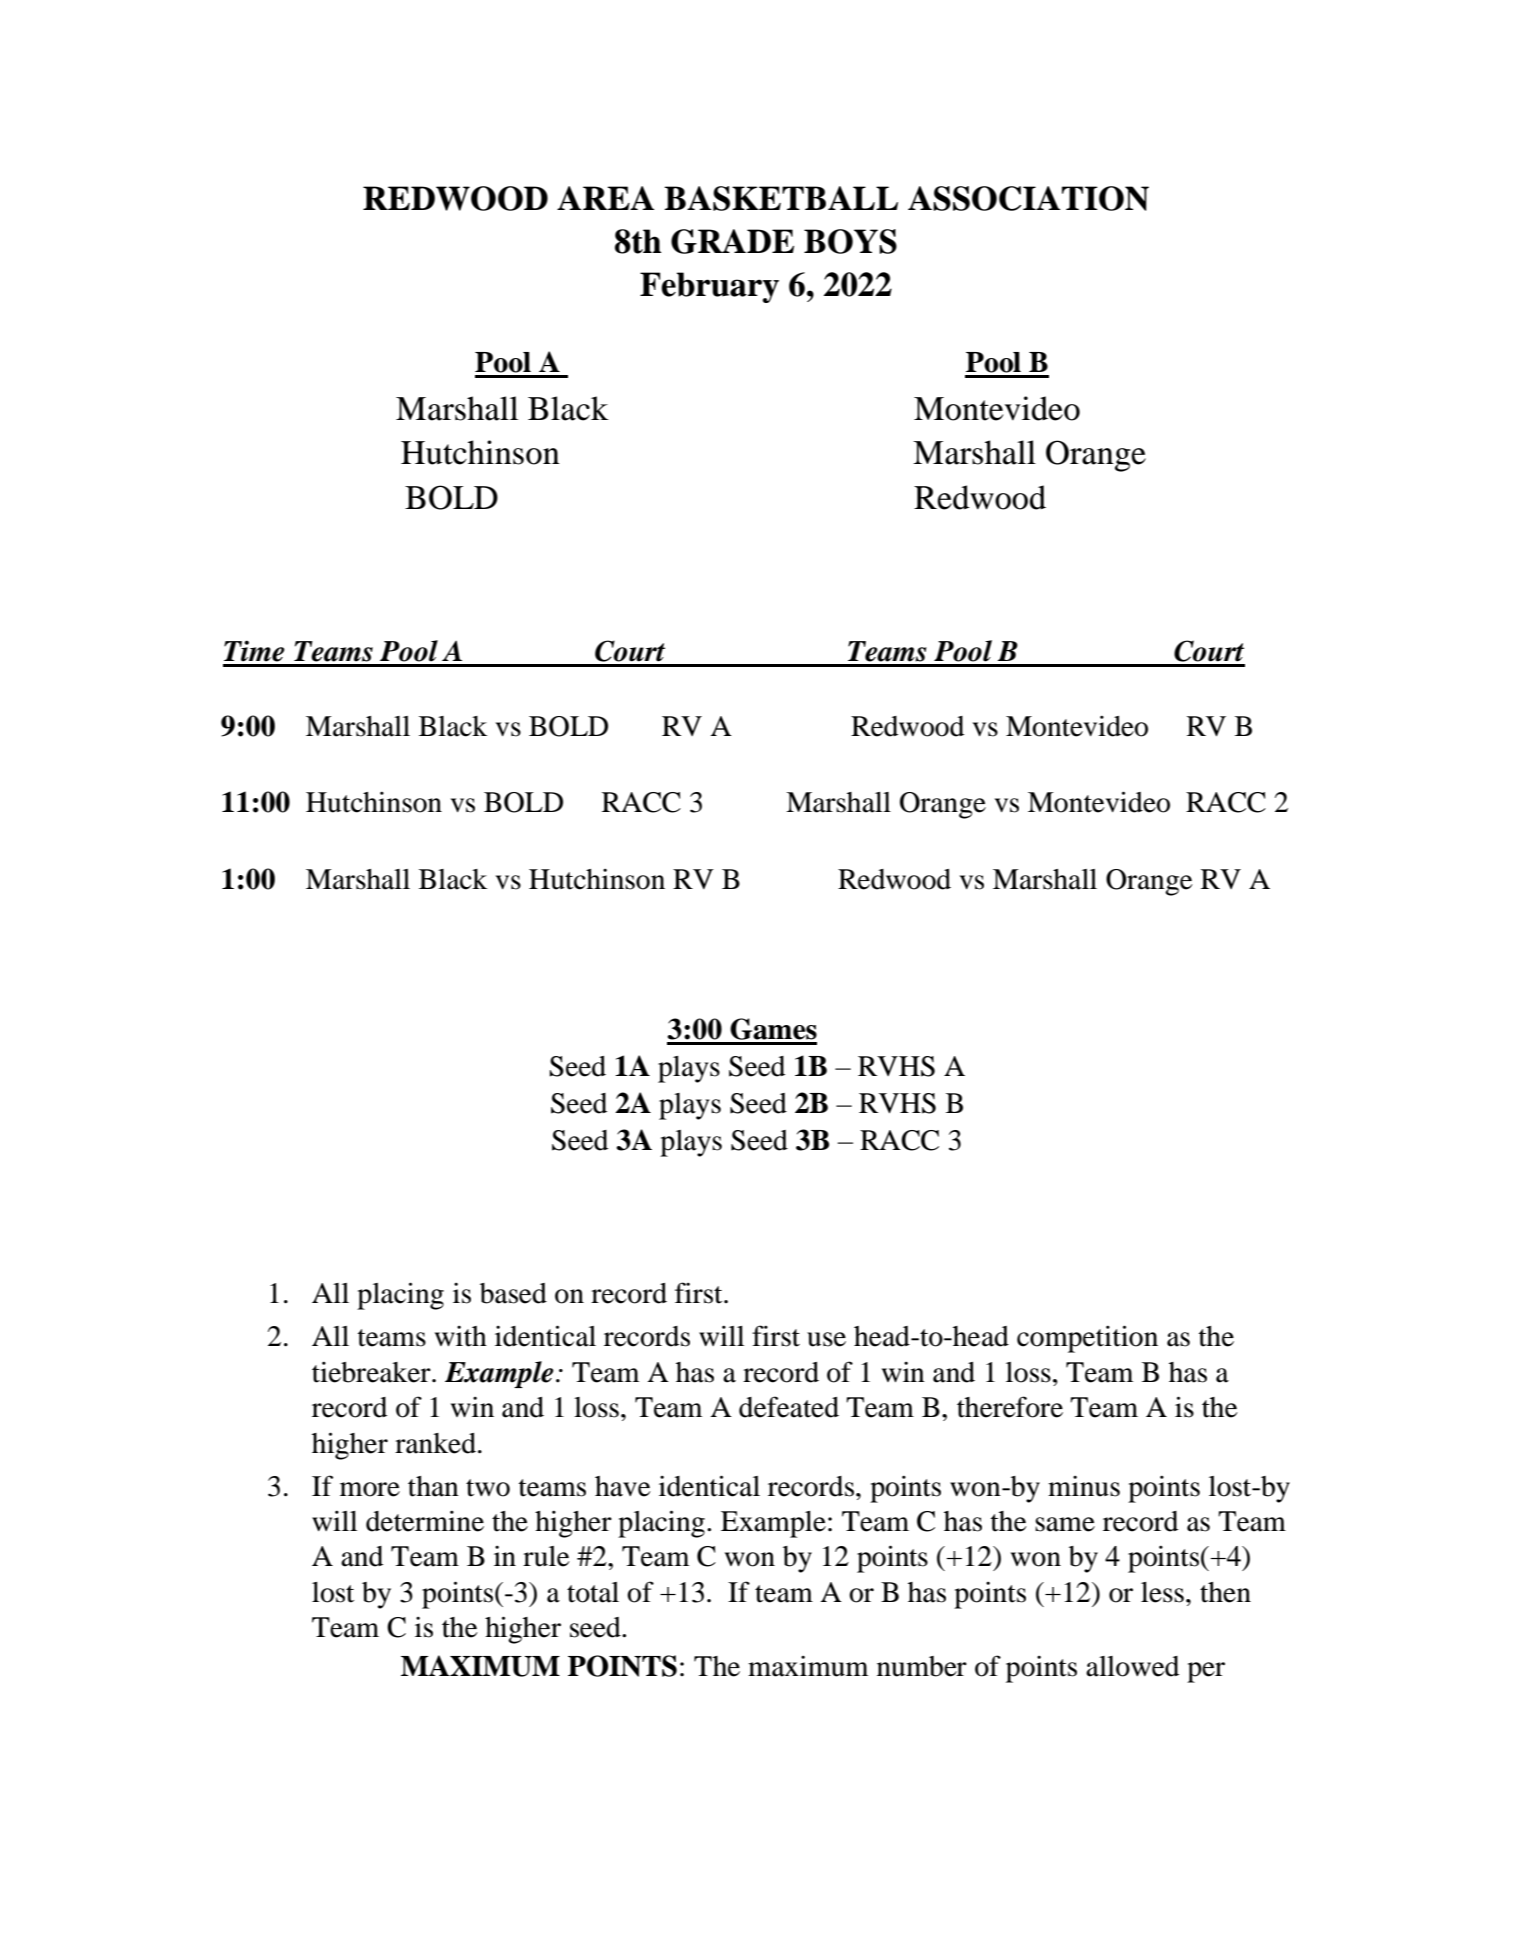 The image size is (1514, 1959). Describe the element at coordinates (850, 241) in the screenshot. I see `BOYS` at that location.
